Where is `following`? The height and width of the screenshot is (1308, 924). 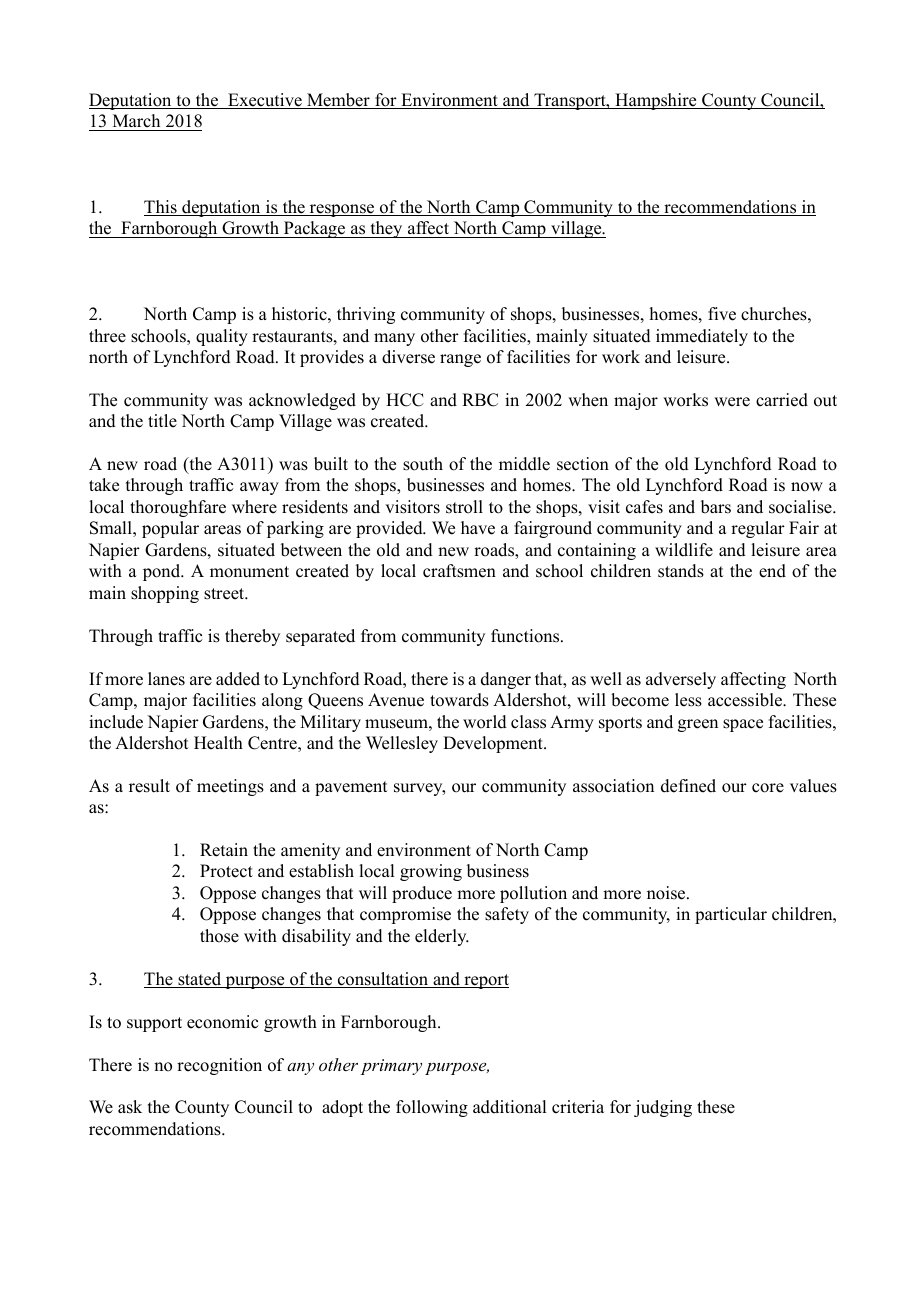
following is located at coordinates (432, 1108).
